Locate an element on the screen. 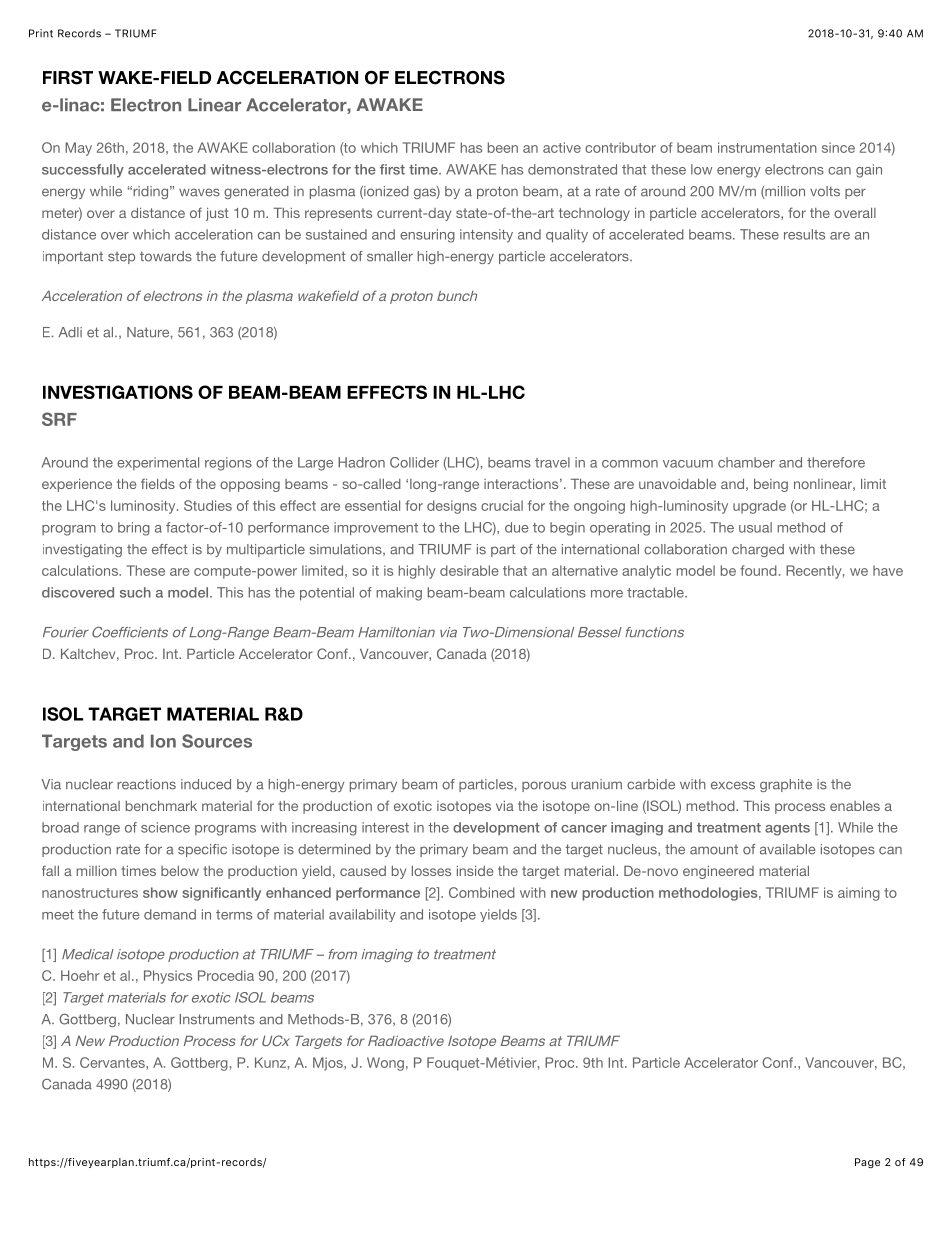 This screenshot has width=952, height=1233. been is located at coordinates (503, 147).
